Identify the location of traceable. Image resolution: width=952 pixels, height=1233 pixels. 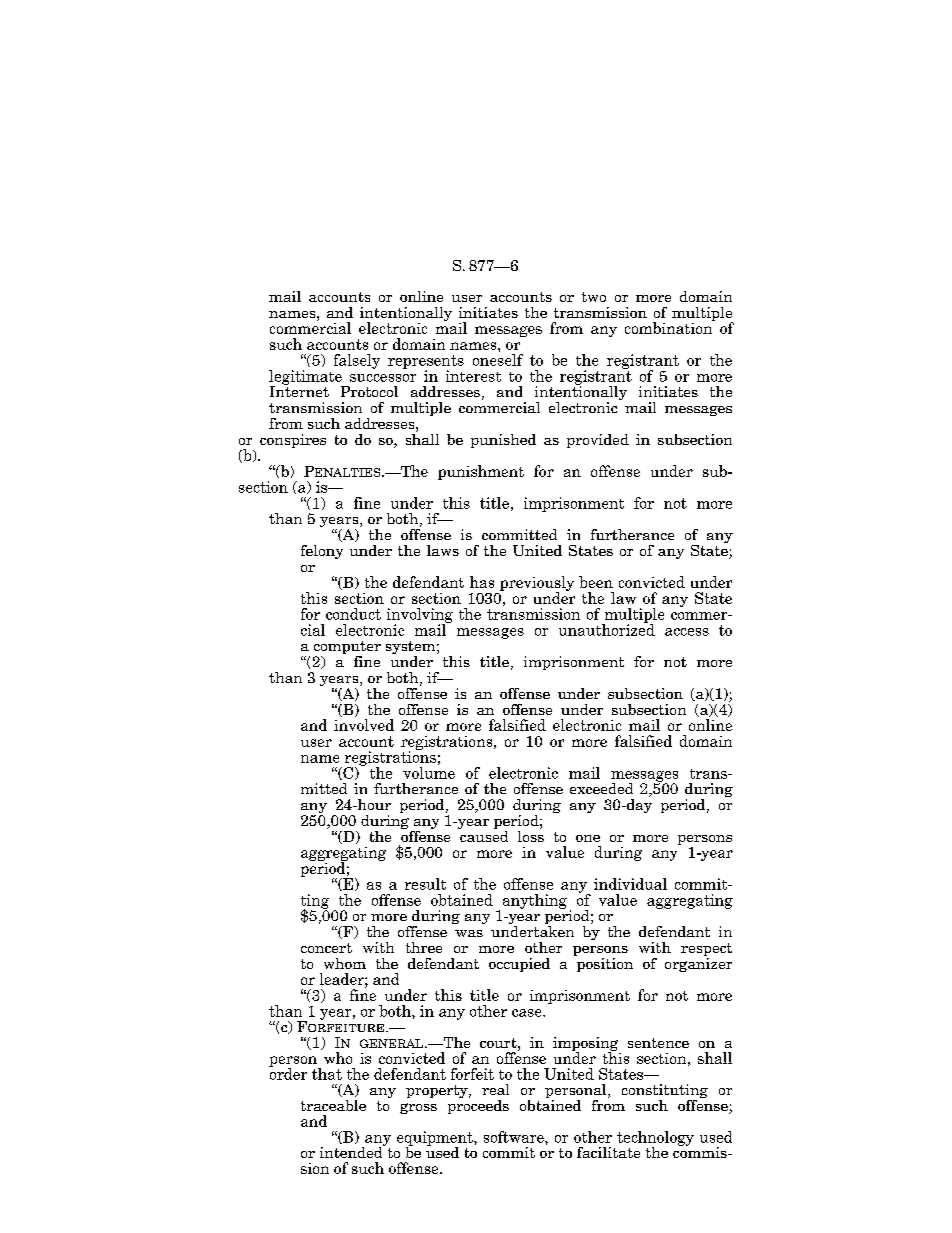
(333, 1105).
